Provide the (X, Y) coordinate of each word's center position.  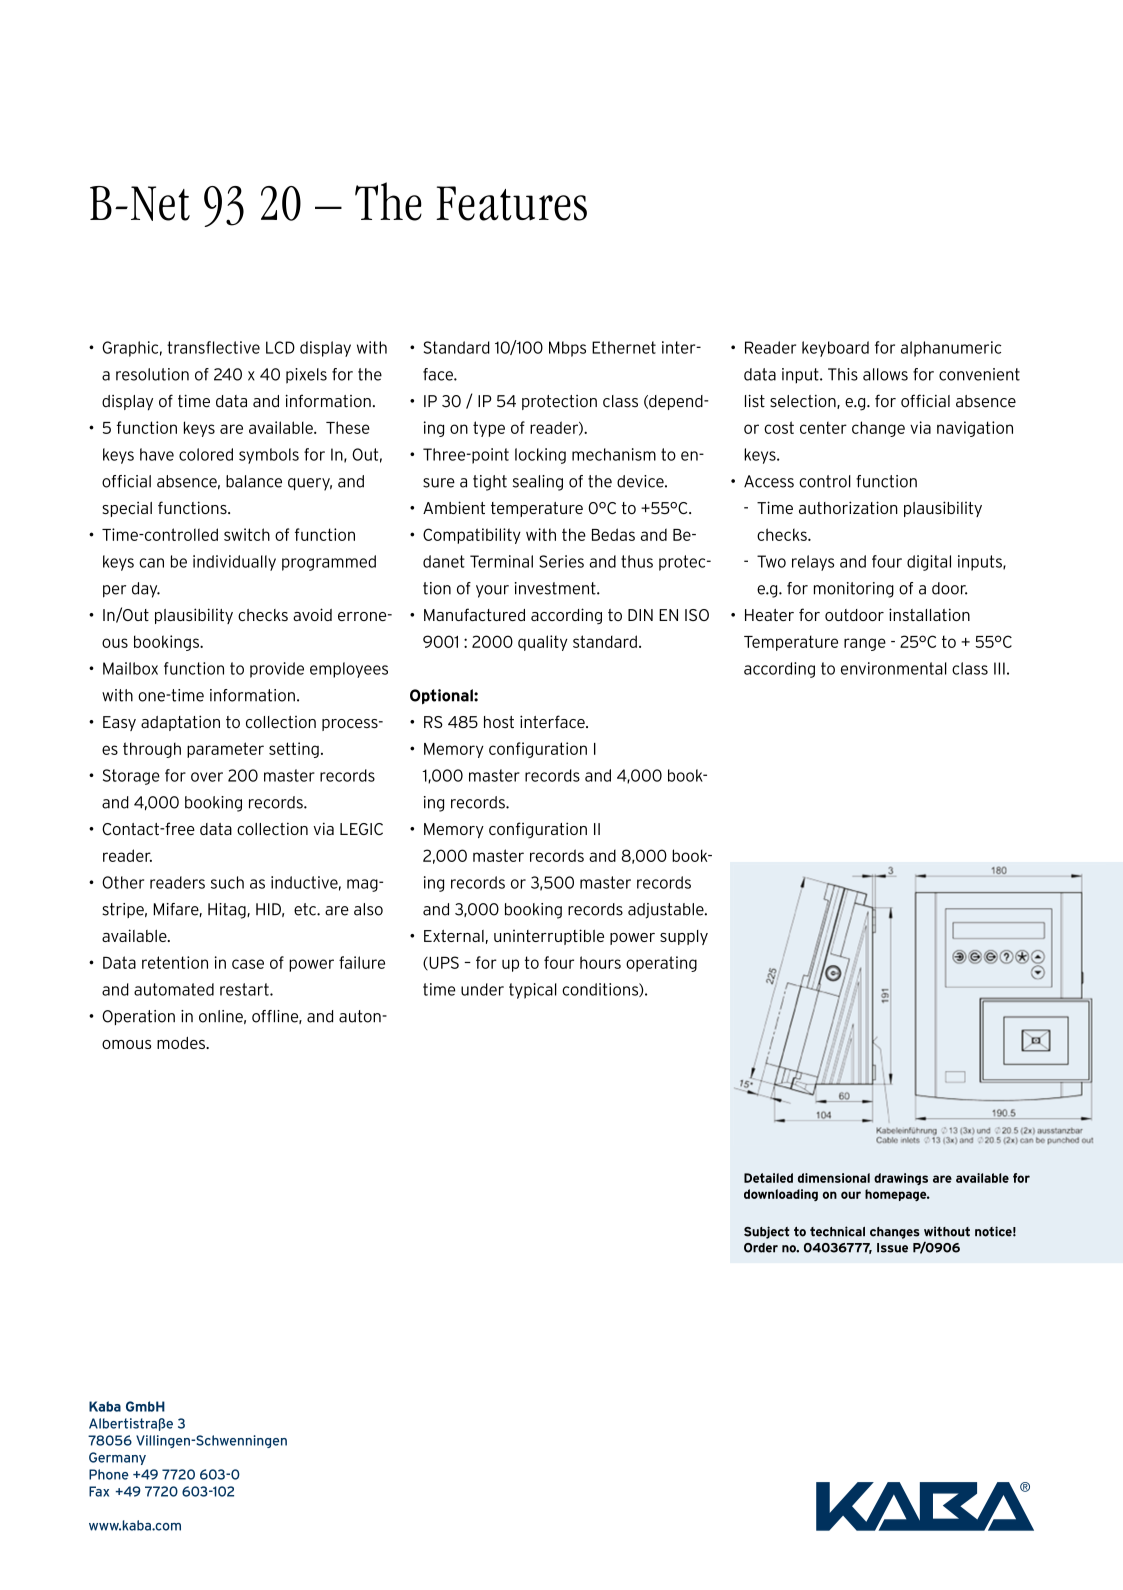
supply (684, 937)
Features (511, 203)
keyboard (835, 349)
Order (761, 1248)
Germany (117, 1458)
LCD (280, 347)
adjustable (667, 911)
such (227, 882)
